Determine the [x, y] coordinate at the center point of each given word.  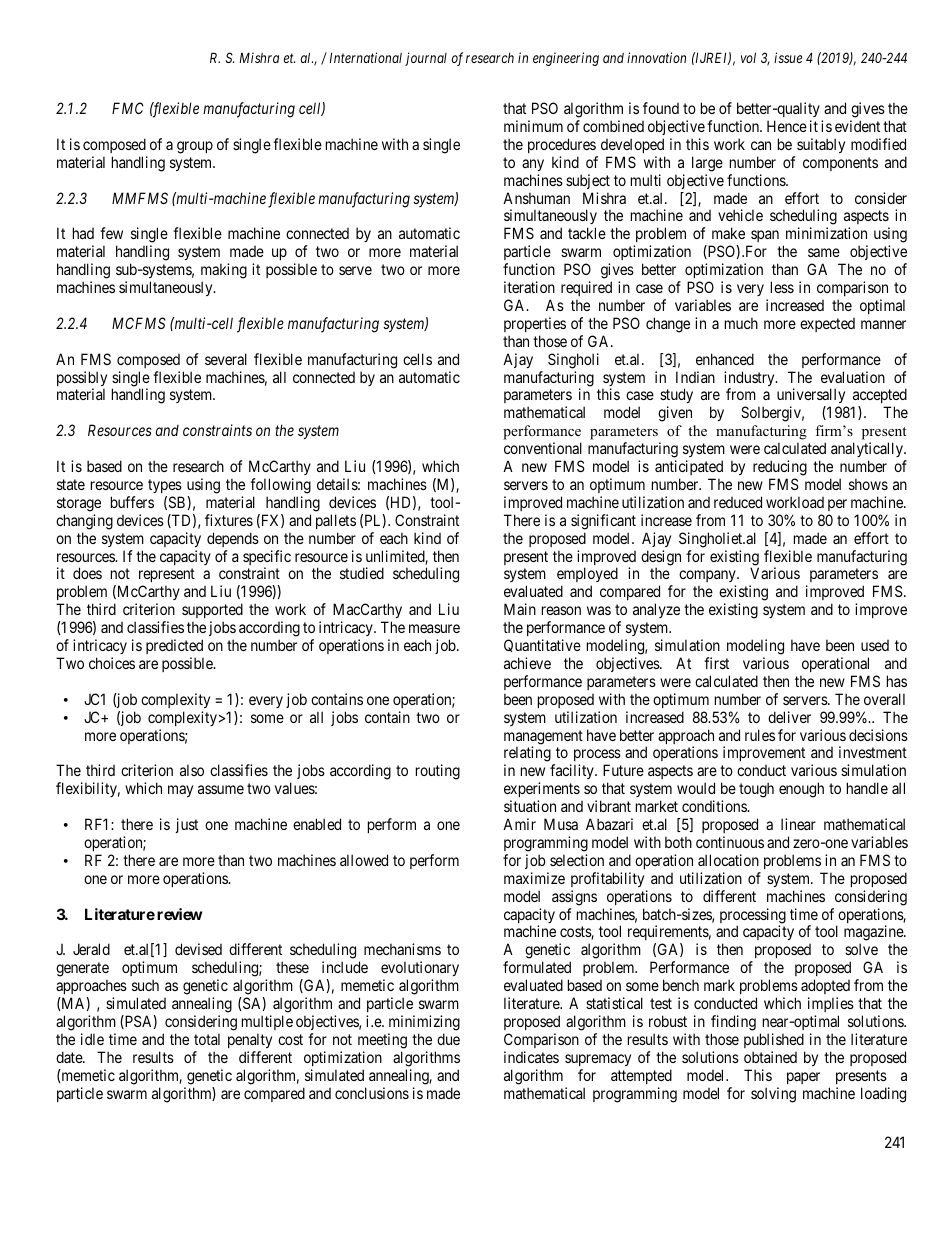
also [192, 770]
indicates [531, 1057]
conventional [543, 448]
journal [426, 59]
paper [803, 1078]
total [207, 1039]
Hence [787, 126]
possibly [82, 380]
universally [812, 397]
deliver [789, 717]
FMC [128, 108]
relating [528, 755]
